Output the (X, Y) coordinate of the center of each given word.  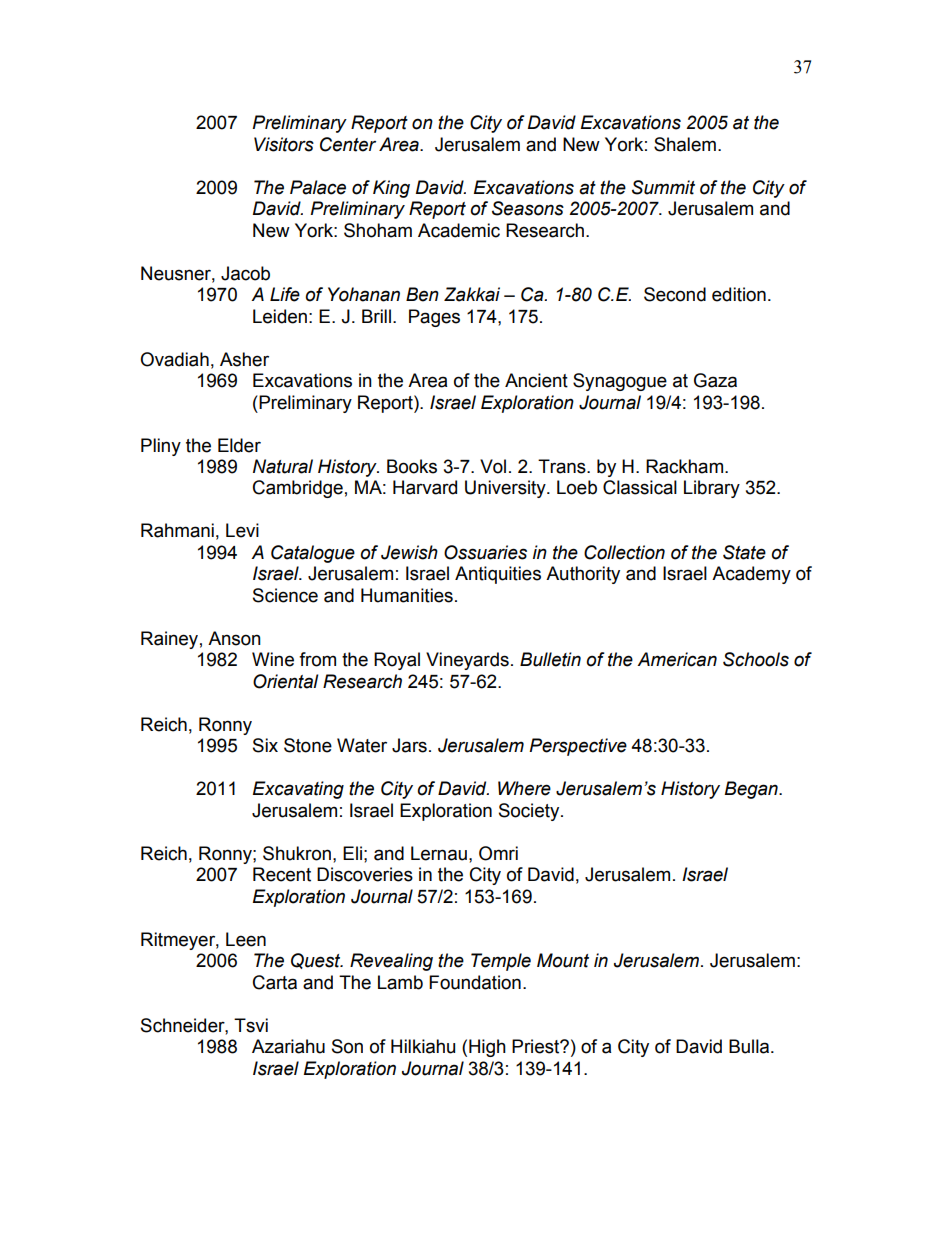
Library (712, 489)
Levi (242, 530)
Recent (282, 874)
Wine (273, 659)
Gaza (715, 380)
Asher (244, 359)
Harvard (425, 487)
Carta (275, 982)
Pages (434, 318)
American (677, 659)
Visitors (284, 144)
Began (752, 790)
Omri (498, 853)
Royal (397, 661)
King (391, 189)
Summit (663, 187)
